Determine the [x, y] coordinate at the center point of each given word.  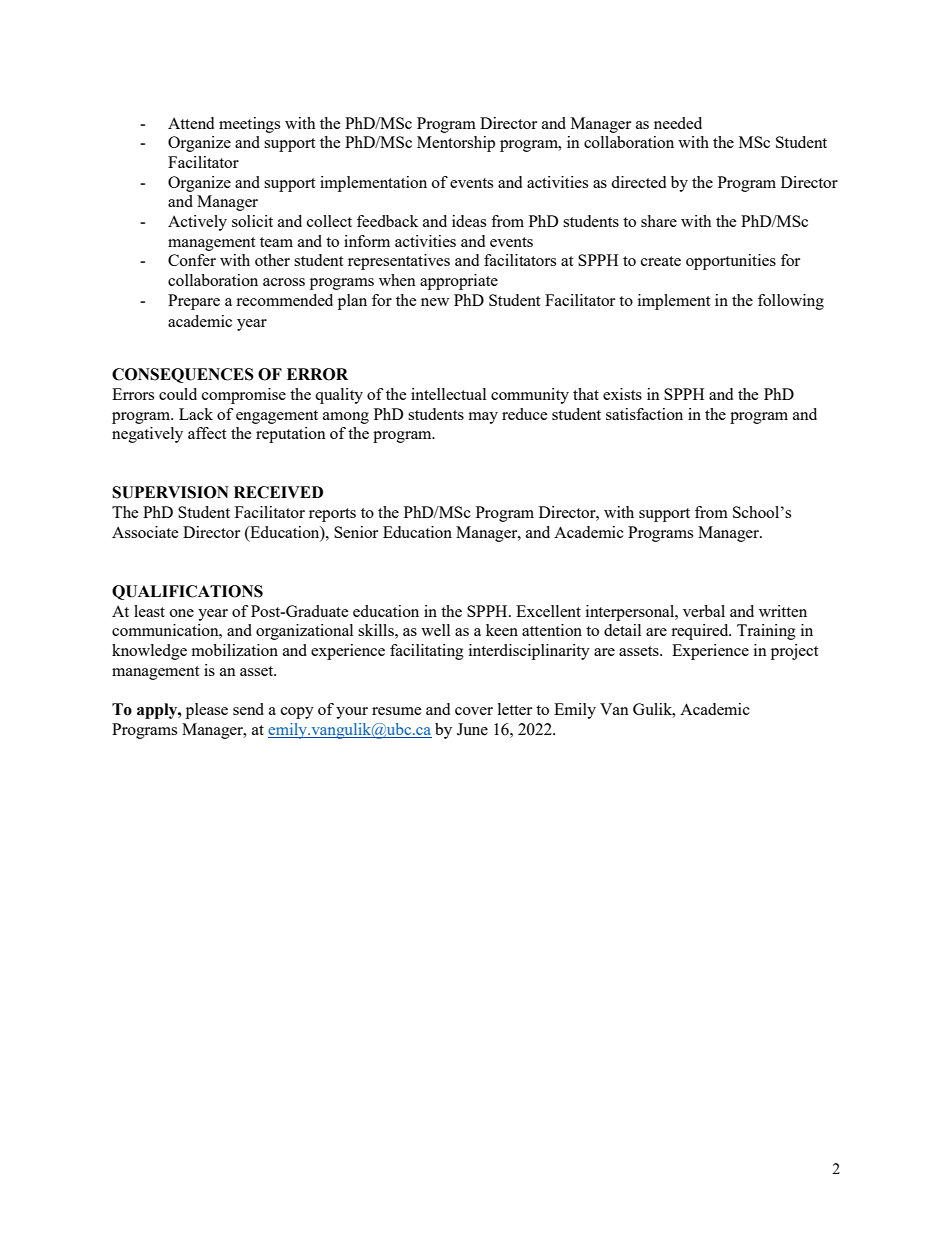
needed [678, 123]
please [207, 711]
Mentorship [456, 144]
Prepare [194, 302]
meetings [249, 125]
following [791, 302]
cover [474, 711]
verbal [704, 611]
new [435, 302]
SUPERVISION [170, 492]
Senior [356, 532]
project [794, 652]
